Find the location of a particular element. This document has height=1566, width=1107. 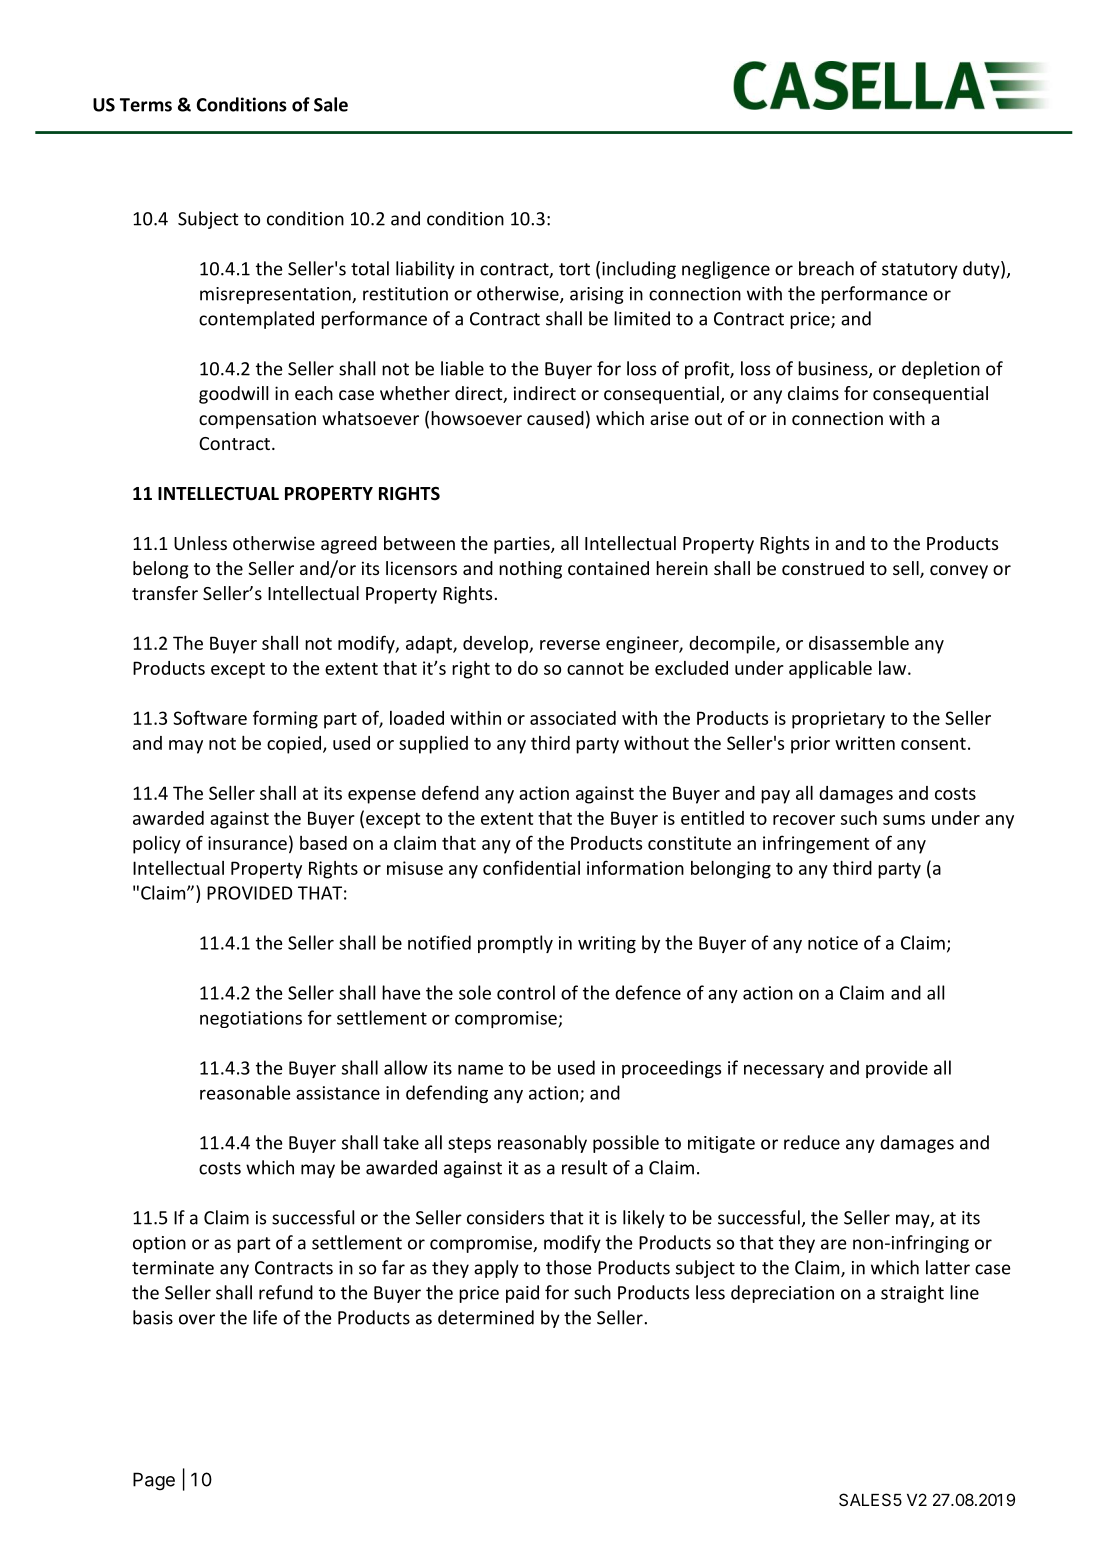

insurance is located at coordinates (247, 843).
